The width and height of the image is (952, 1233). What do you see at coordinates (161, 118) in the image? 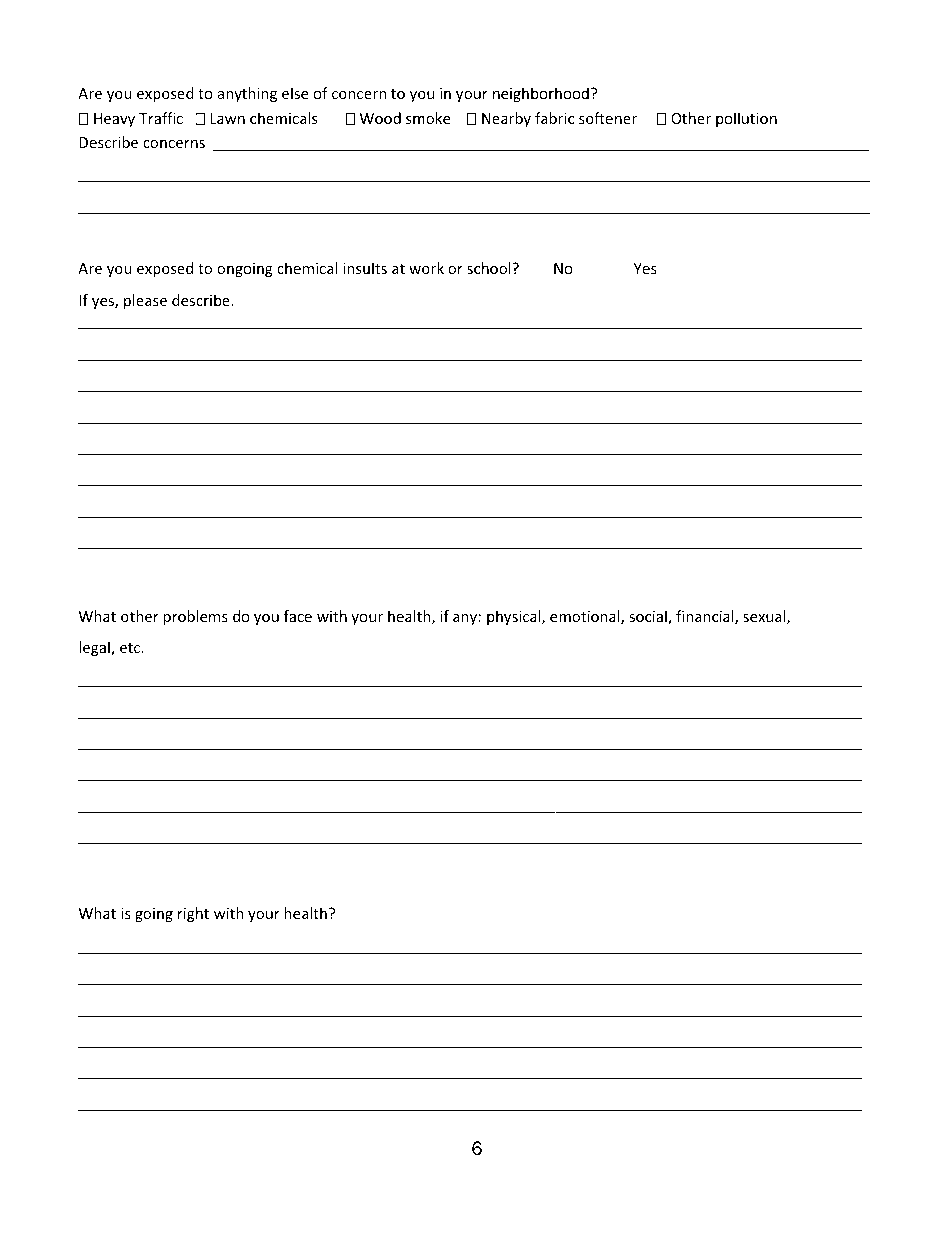
I see `Traffic` at bounding box center [161, 118].
